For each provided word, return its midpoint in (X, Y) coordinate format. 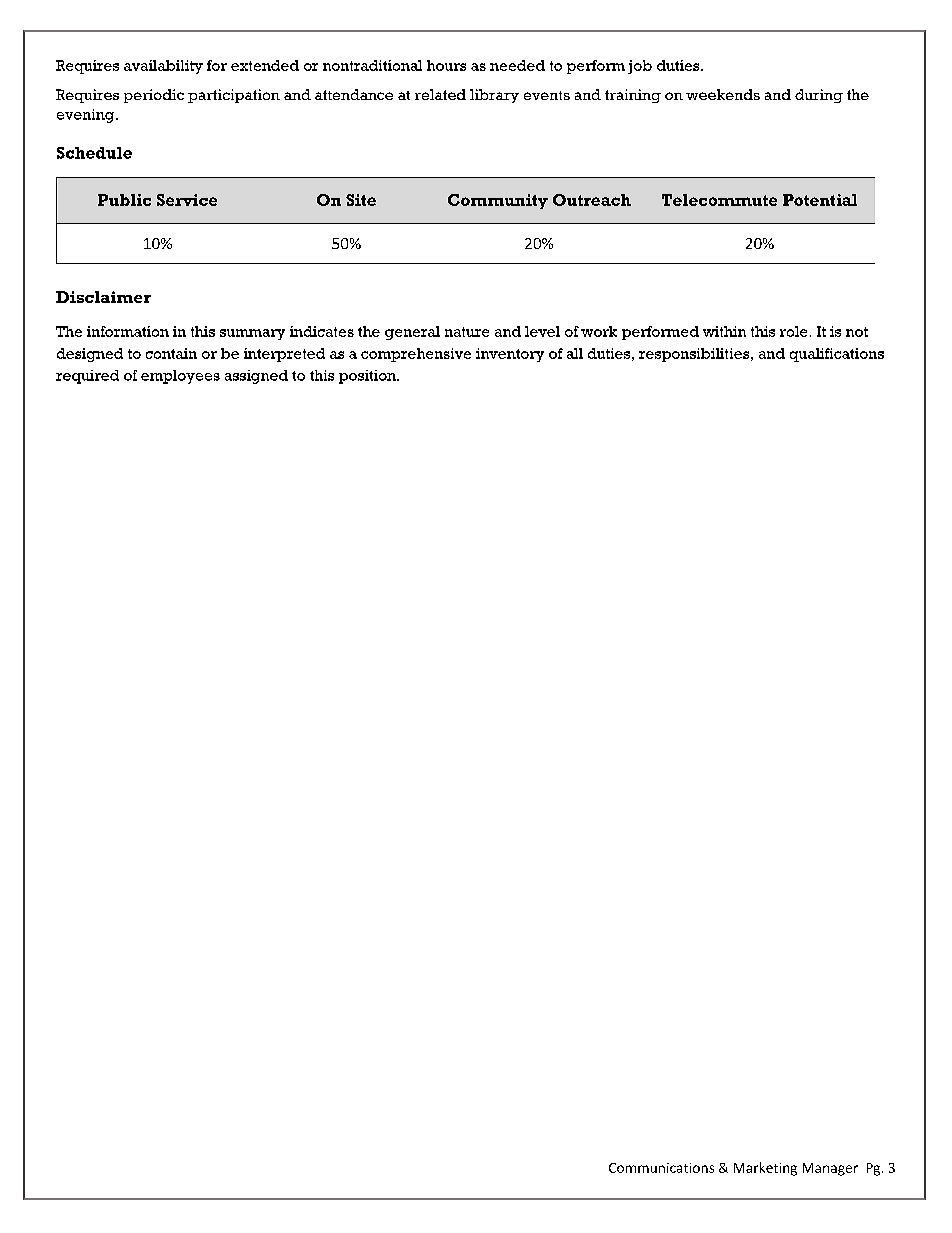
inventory (510, 355)
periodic (154, 96)
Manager (830, 1169)
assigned (256, 377)
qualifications (837, 355)
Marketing (765, 1169)
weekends (723, 94)
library (494, 96)
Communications (661, 1168)
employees (180, 377)
